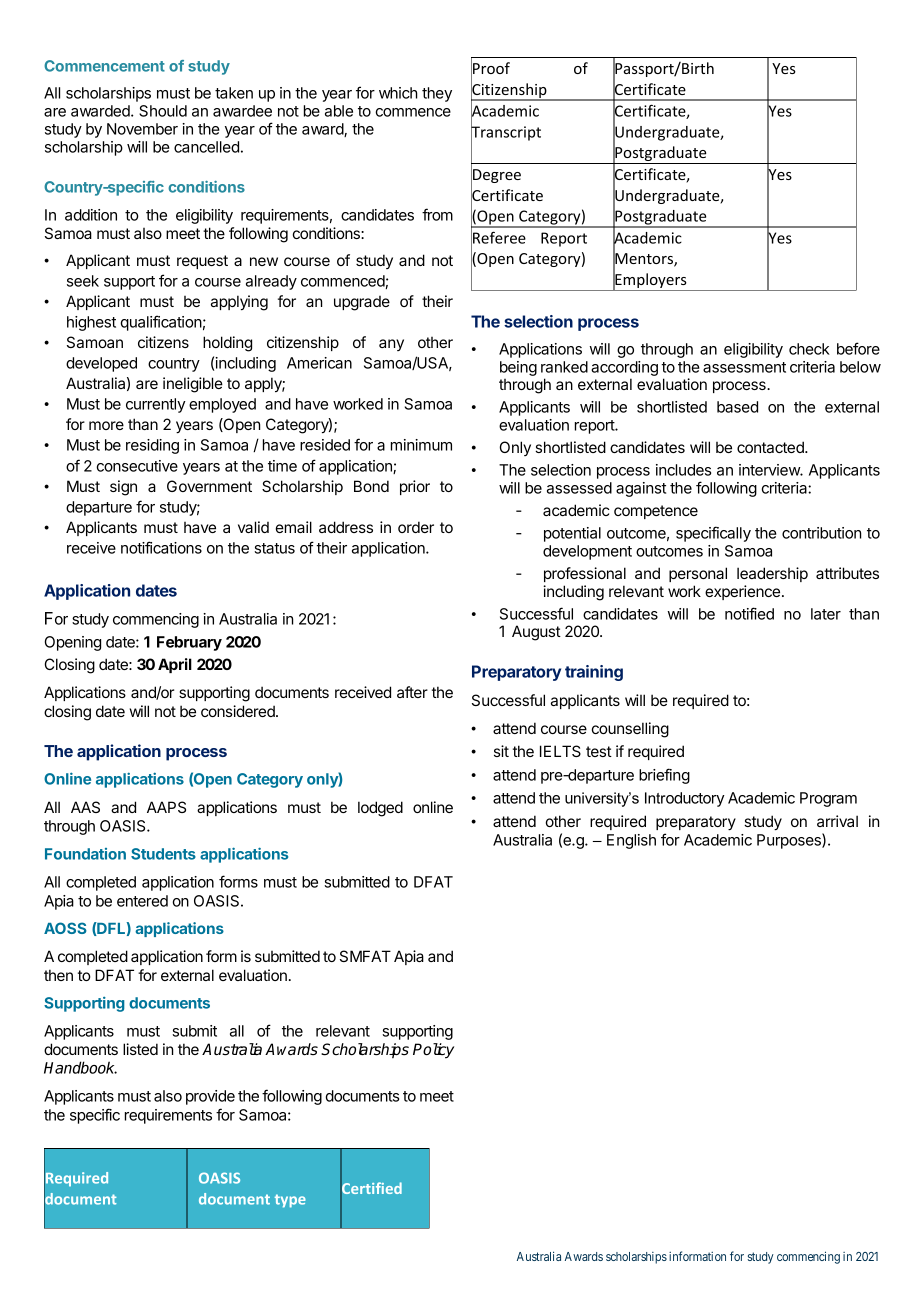 This screenshot has height=1308, width=924. I want to click on Policy, so click(433, 1051).
